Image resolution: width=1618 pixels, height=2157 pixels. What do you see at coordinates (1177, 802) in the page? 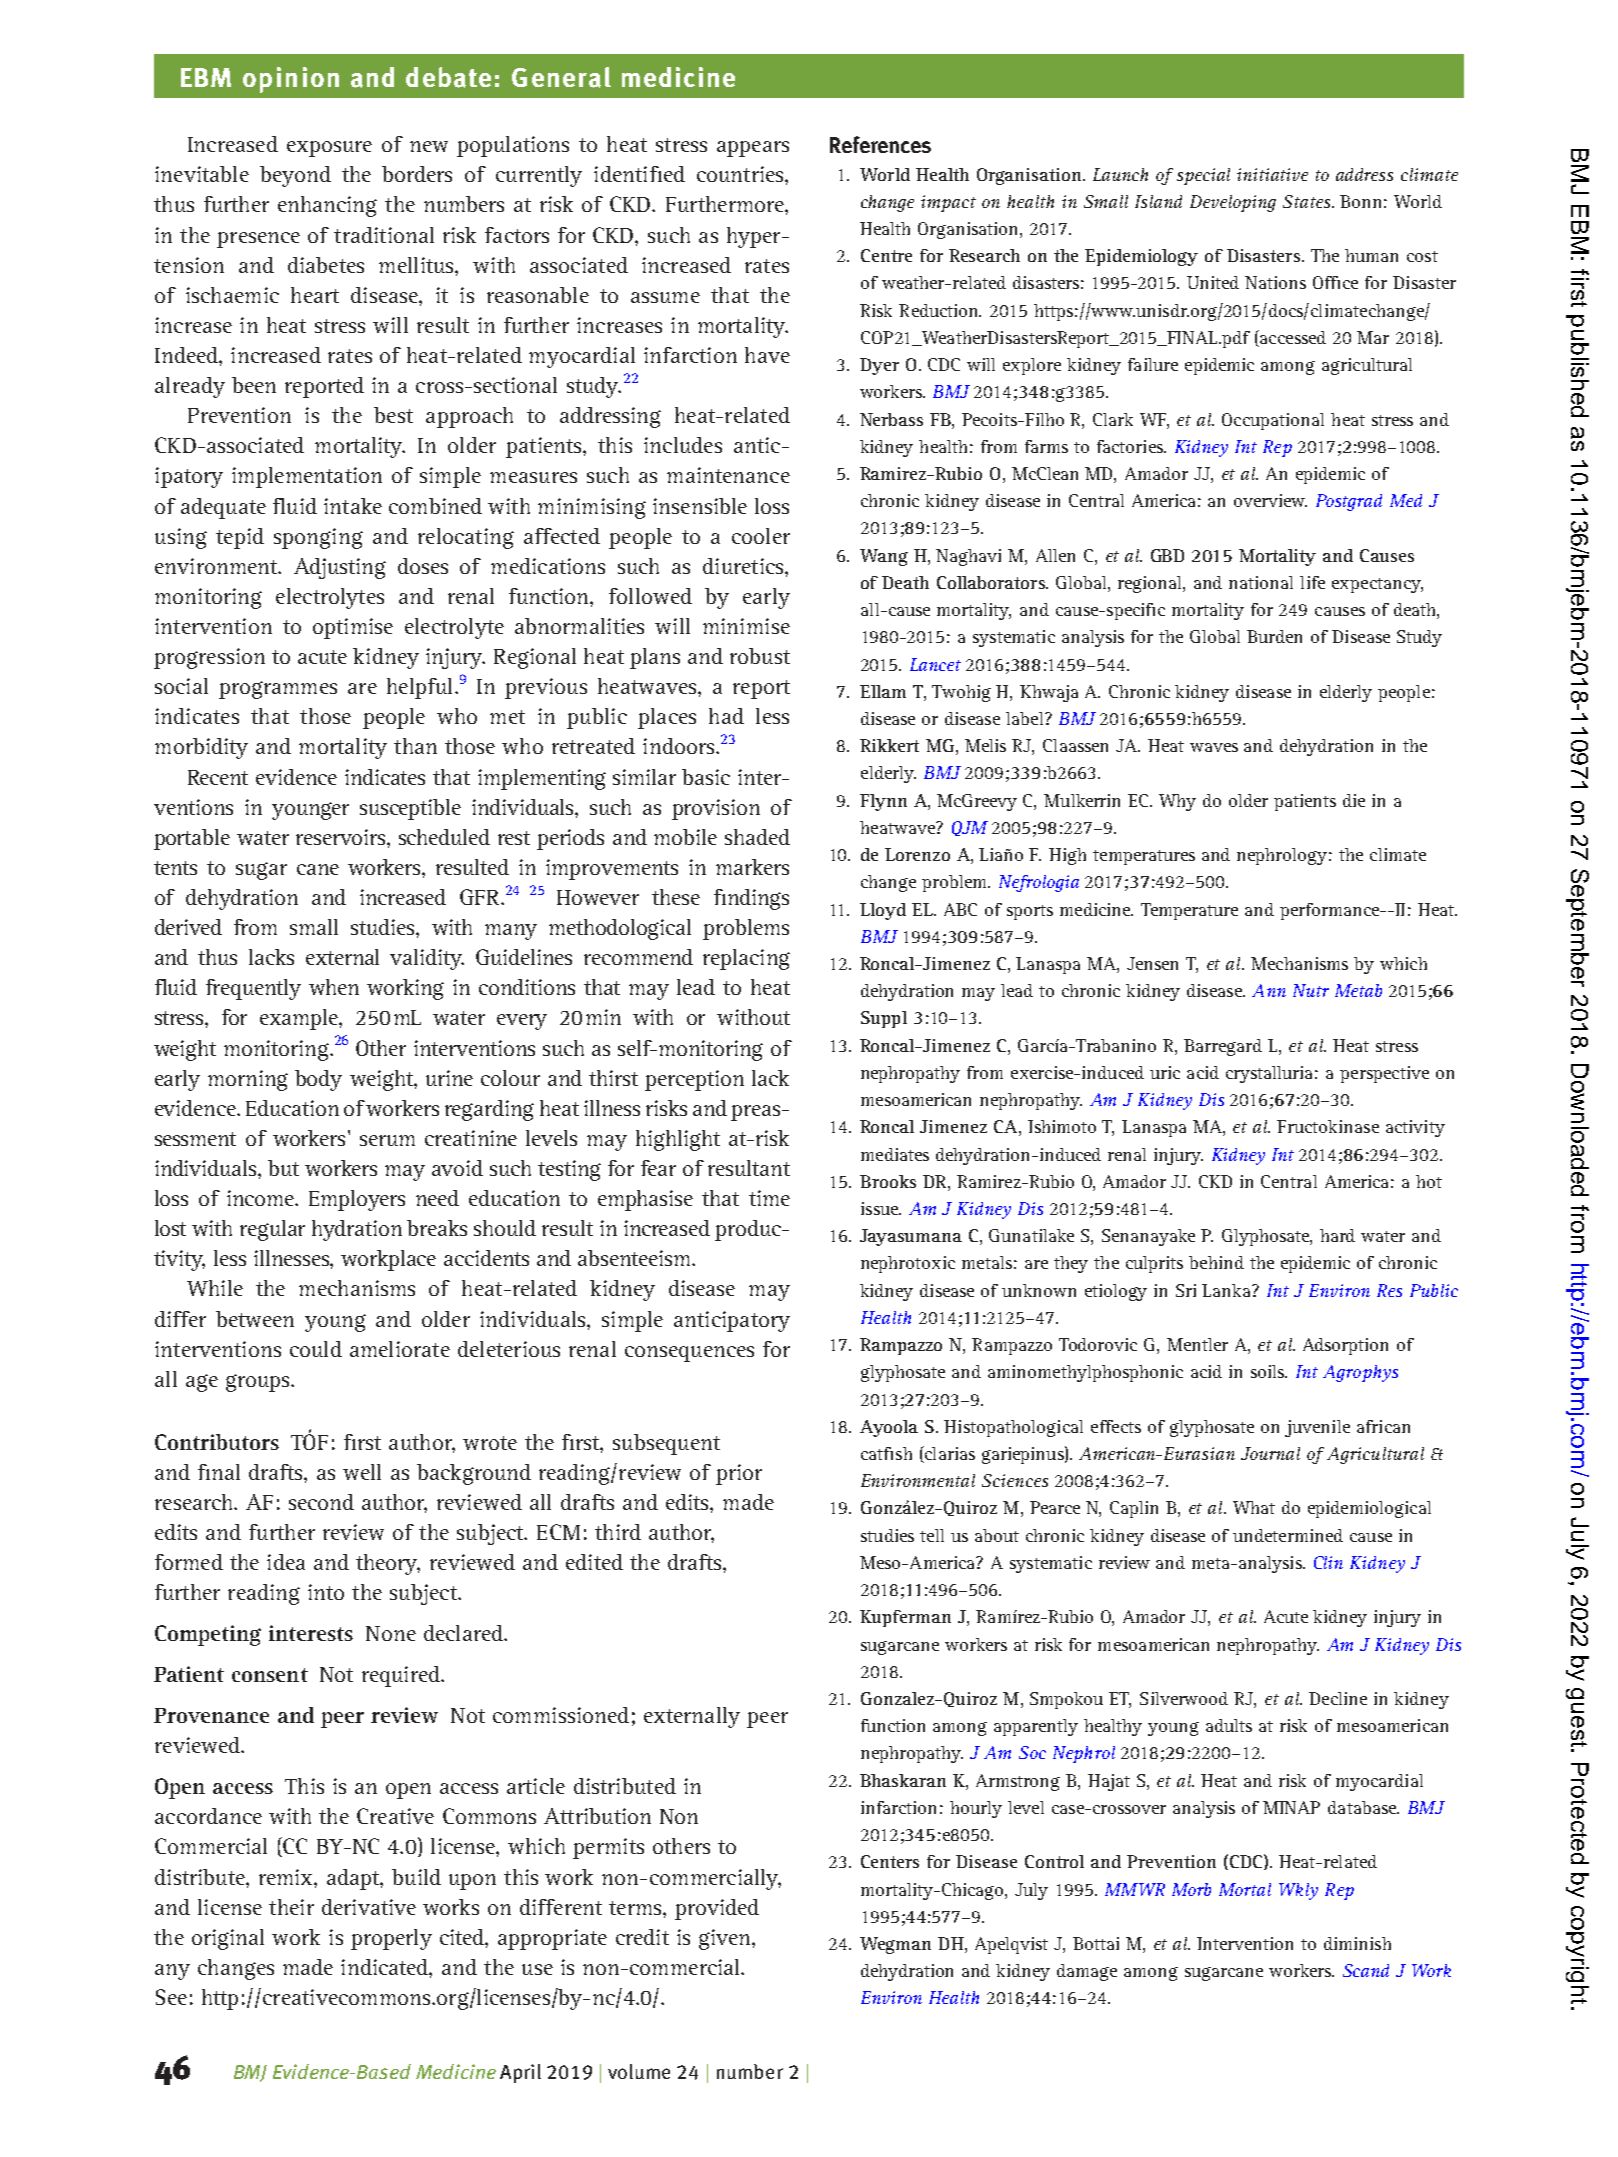
I see `Why` at bounding box center [1177, 802].
